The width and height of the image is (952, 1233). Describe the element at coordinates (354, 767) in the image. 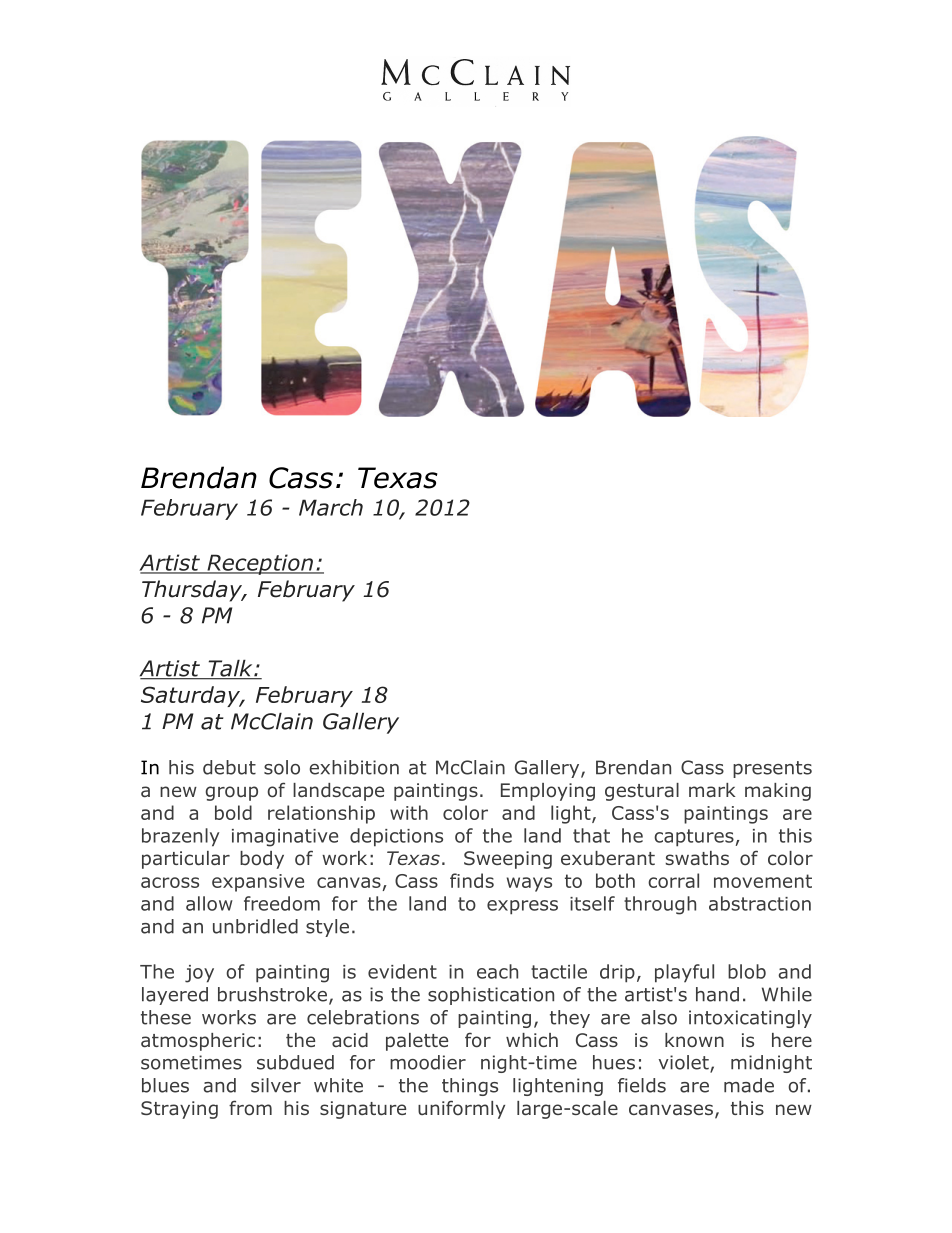

I see `exhibition` at that location.
